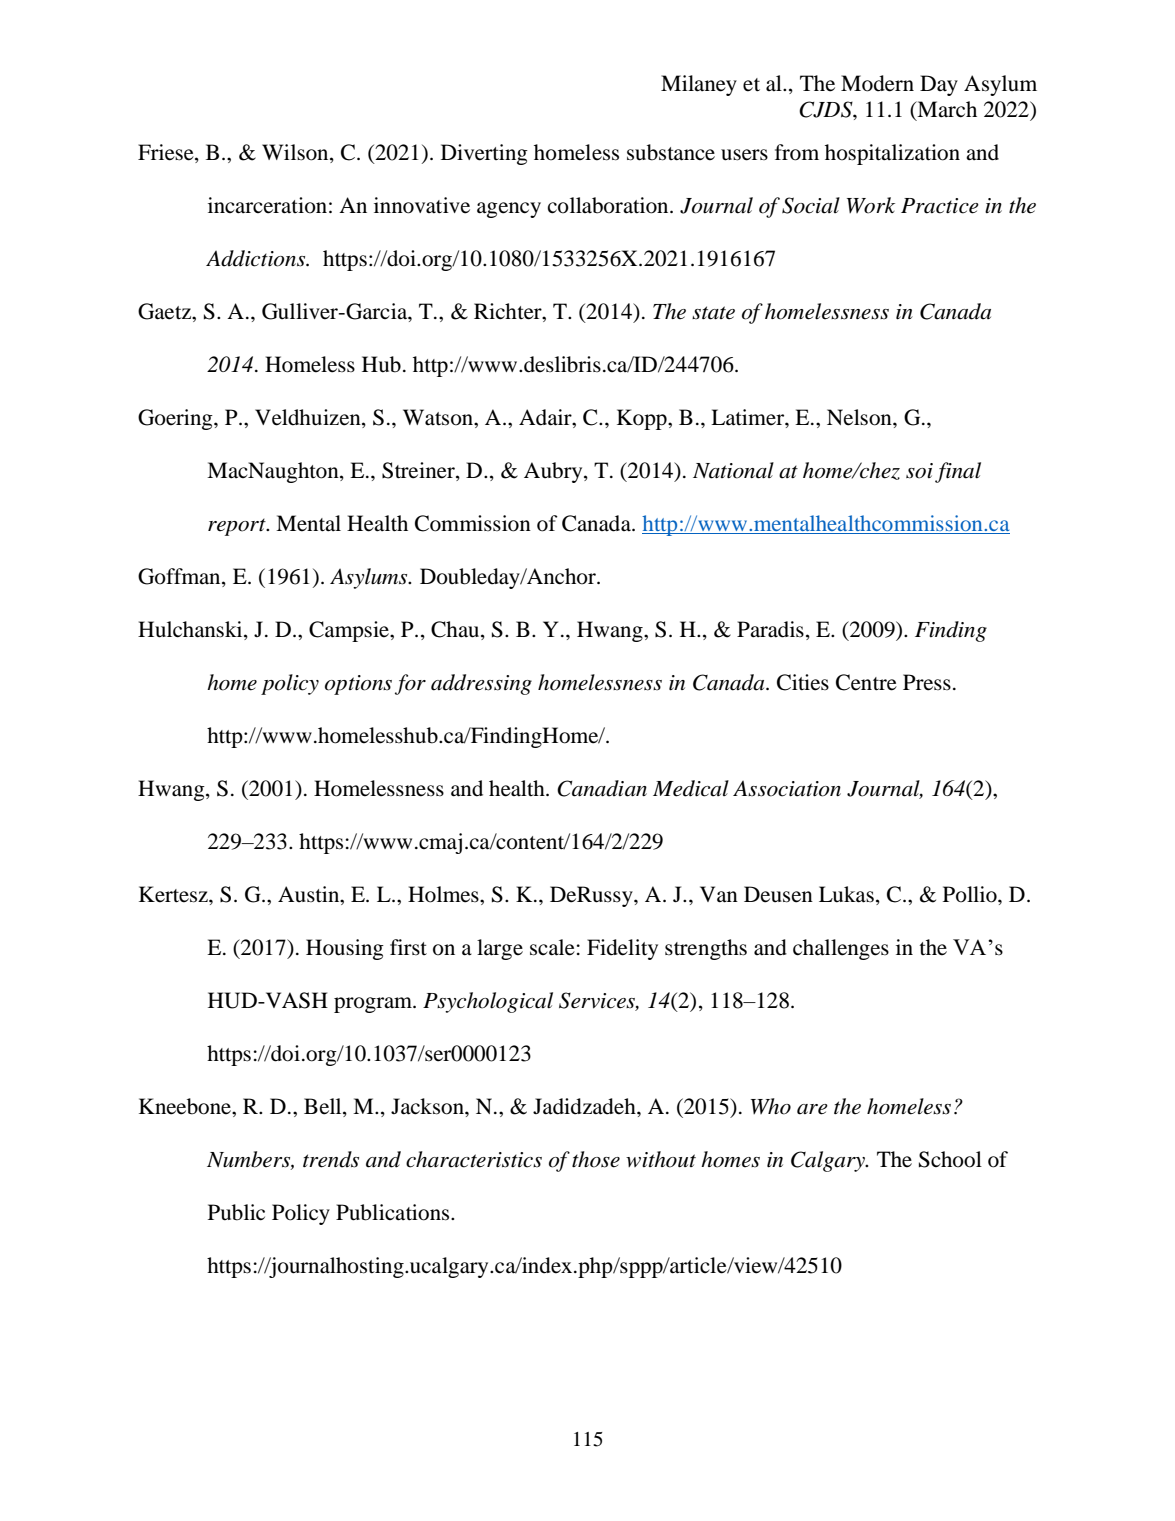 The image size is (1175, 1521). Describe the element at coordinates (643, 419) in the screenshot. I see `Kopp` at that location.
